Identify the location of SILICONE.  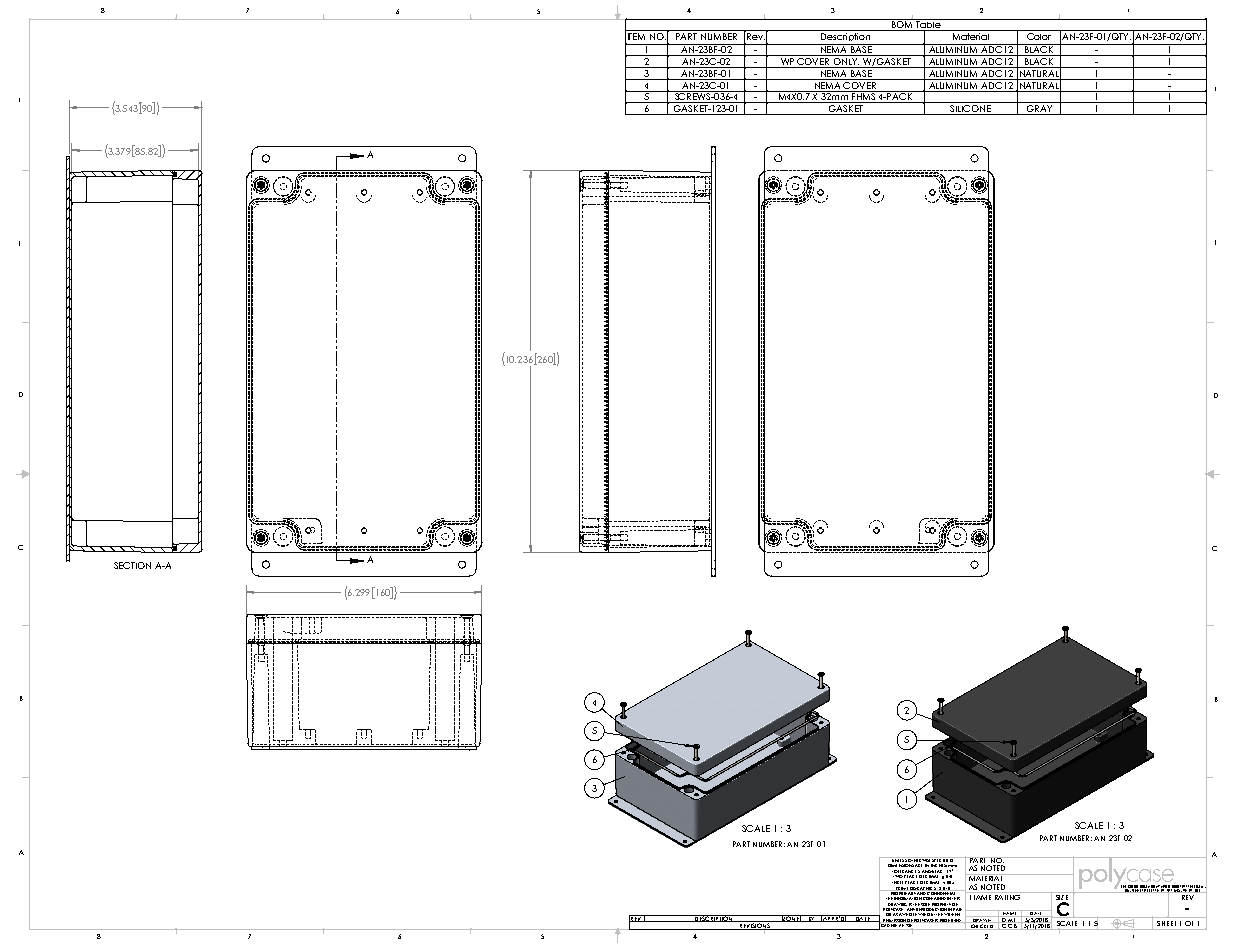
(970, 110).
